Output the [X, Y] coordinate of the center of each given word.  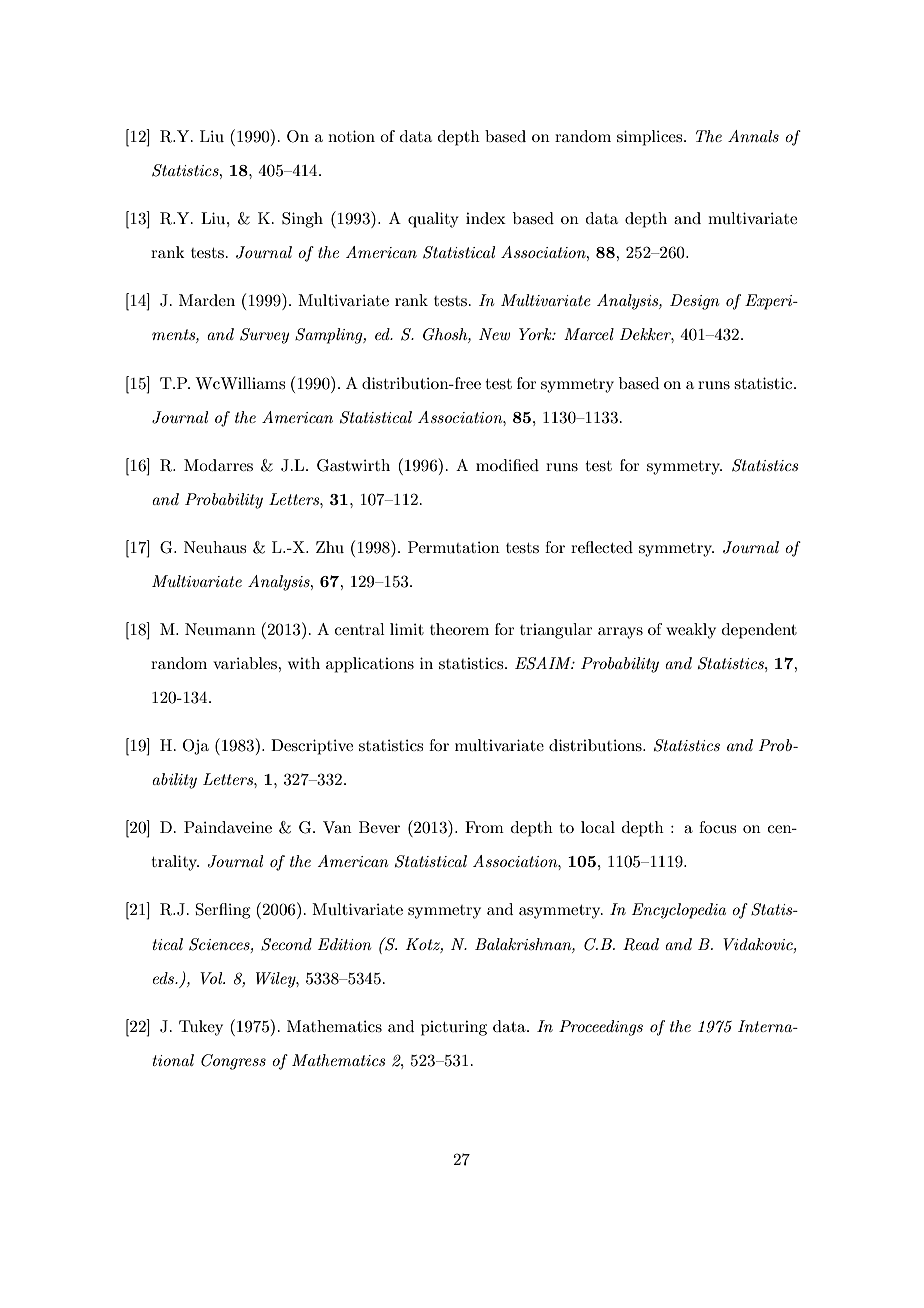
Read [641, 944]
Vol [212, 978]
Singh [302, 220]
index [486, 218]
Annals [753, 136]
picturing [454, 1028]
